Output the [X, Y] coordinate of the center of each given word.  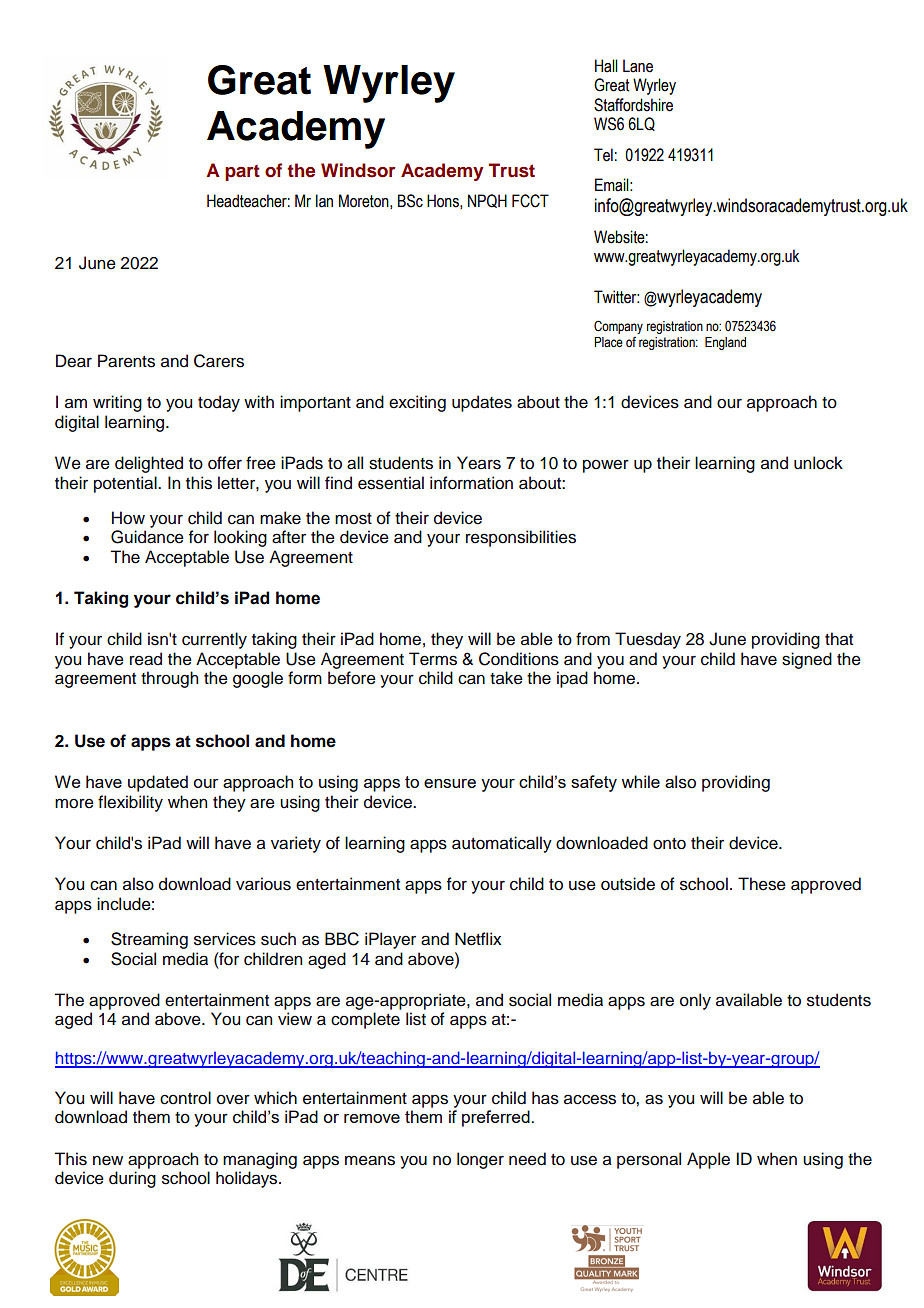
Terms [433, 659]
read [146, 659]
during [132, 1179]
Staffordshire [633, 105]
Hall [606, 66]
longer [480, 1160]
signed [807, 660]
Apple [708, 1160]
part [242, 173]
